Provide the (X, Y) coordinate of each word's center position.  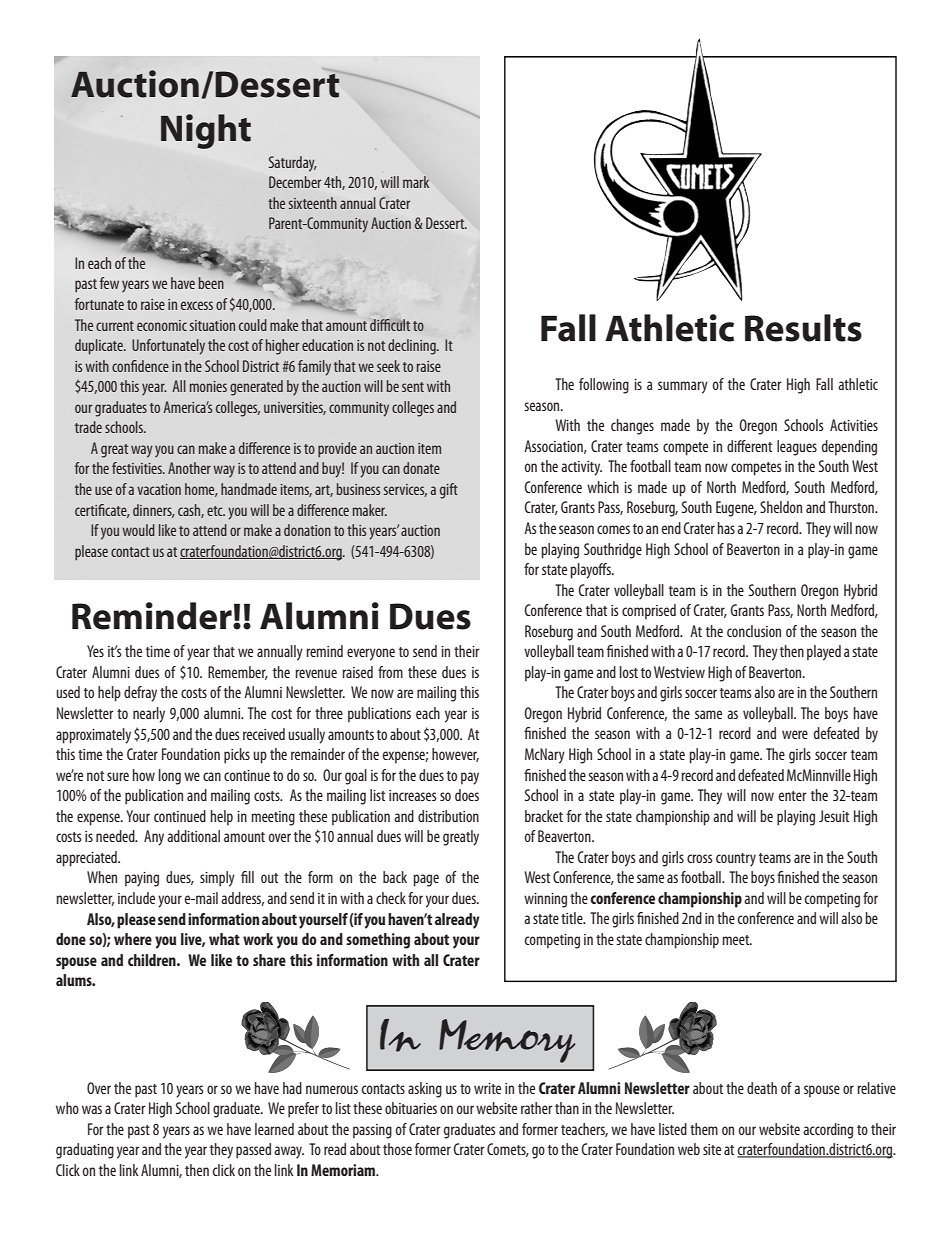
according (828, 1131)
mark (416, 182)
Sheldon (781, 507)
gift (449, 491)
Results (803, 328)
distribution (448, 816)
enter (793, 796)
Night (206, 131)
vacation (159, 489)
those (397, 1149)
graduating (85, 1151)
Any (154, 838)
